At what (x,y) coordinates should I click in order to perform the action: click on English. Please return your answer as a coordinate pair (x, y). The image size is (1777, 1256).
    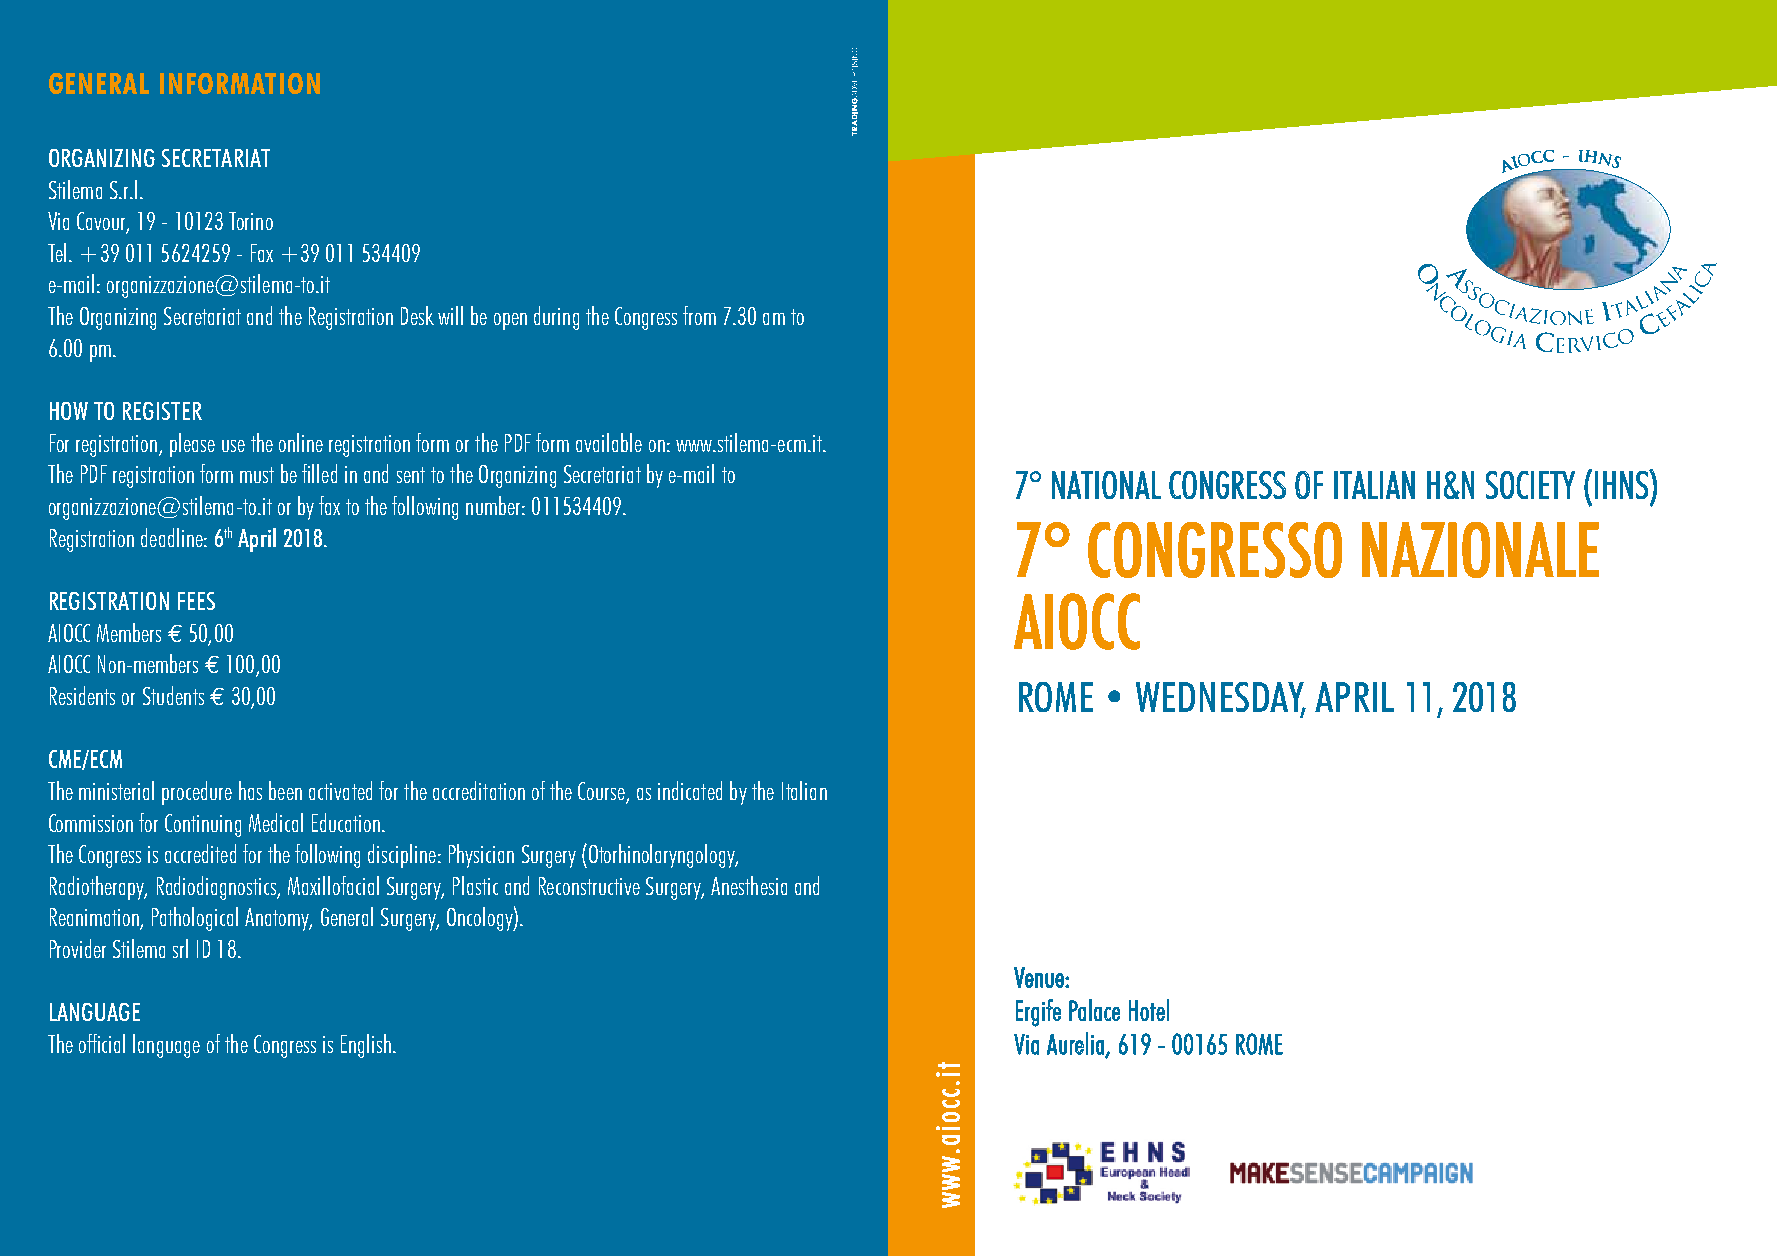
    Looking at the image, I should click on (366, 1046).
